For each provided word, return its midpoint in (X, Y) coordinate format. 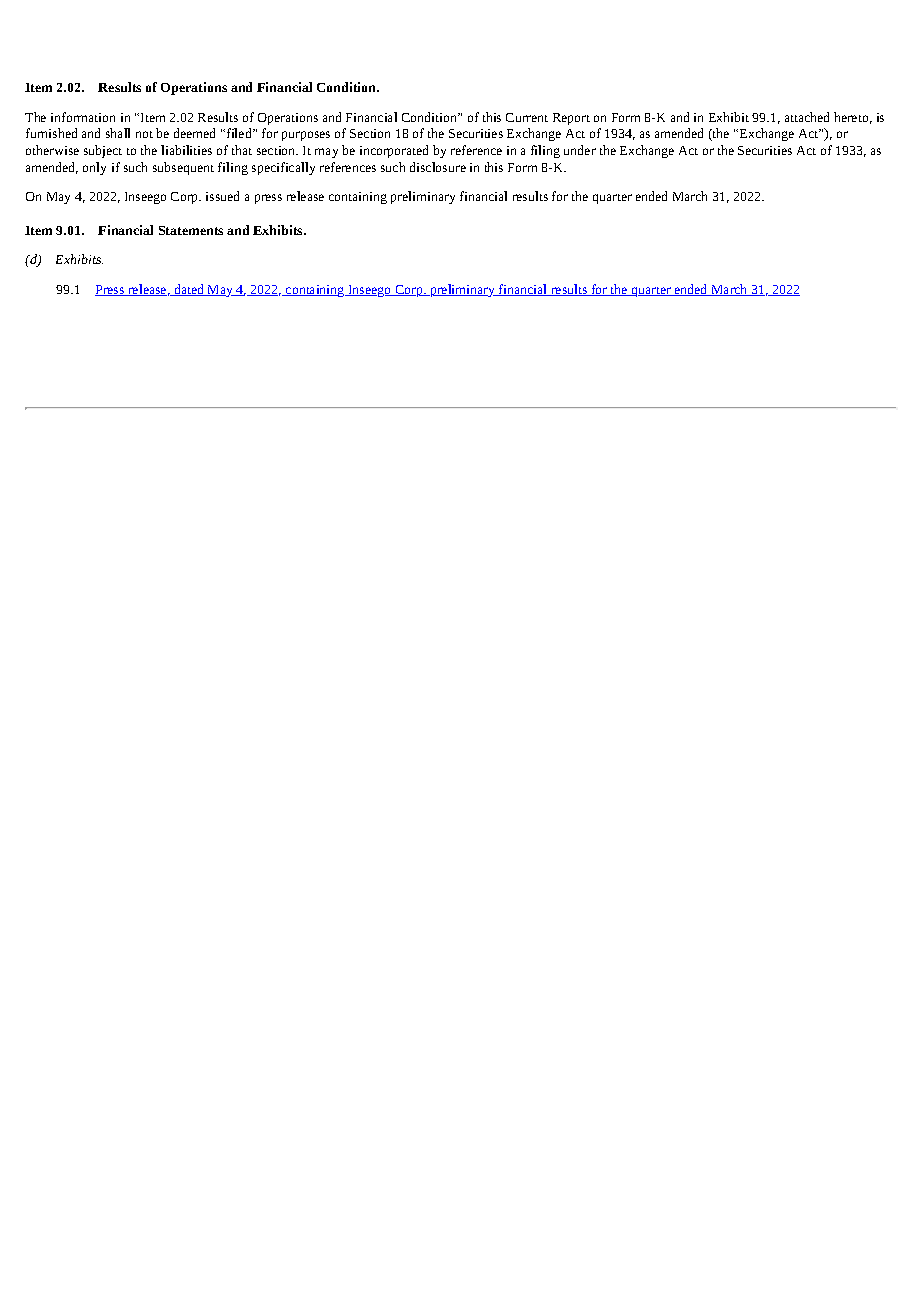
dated (189, 290)
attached (807, 117)
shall (118, 133)
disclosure (438, 167)
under (580, 150)
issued (222, 196)
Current (527, 117)
